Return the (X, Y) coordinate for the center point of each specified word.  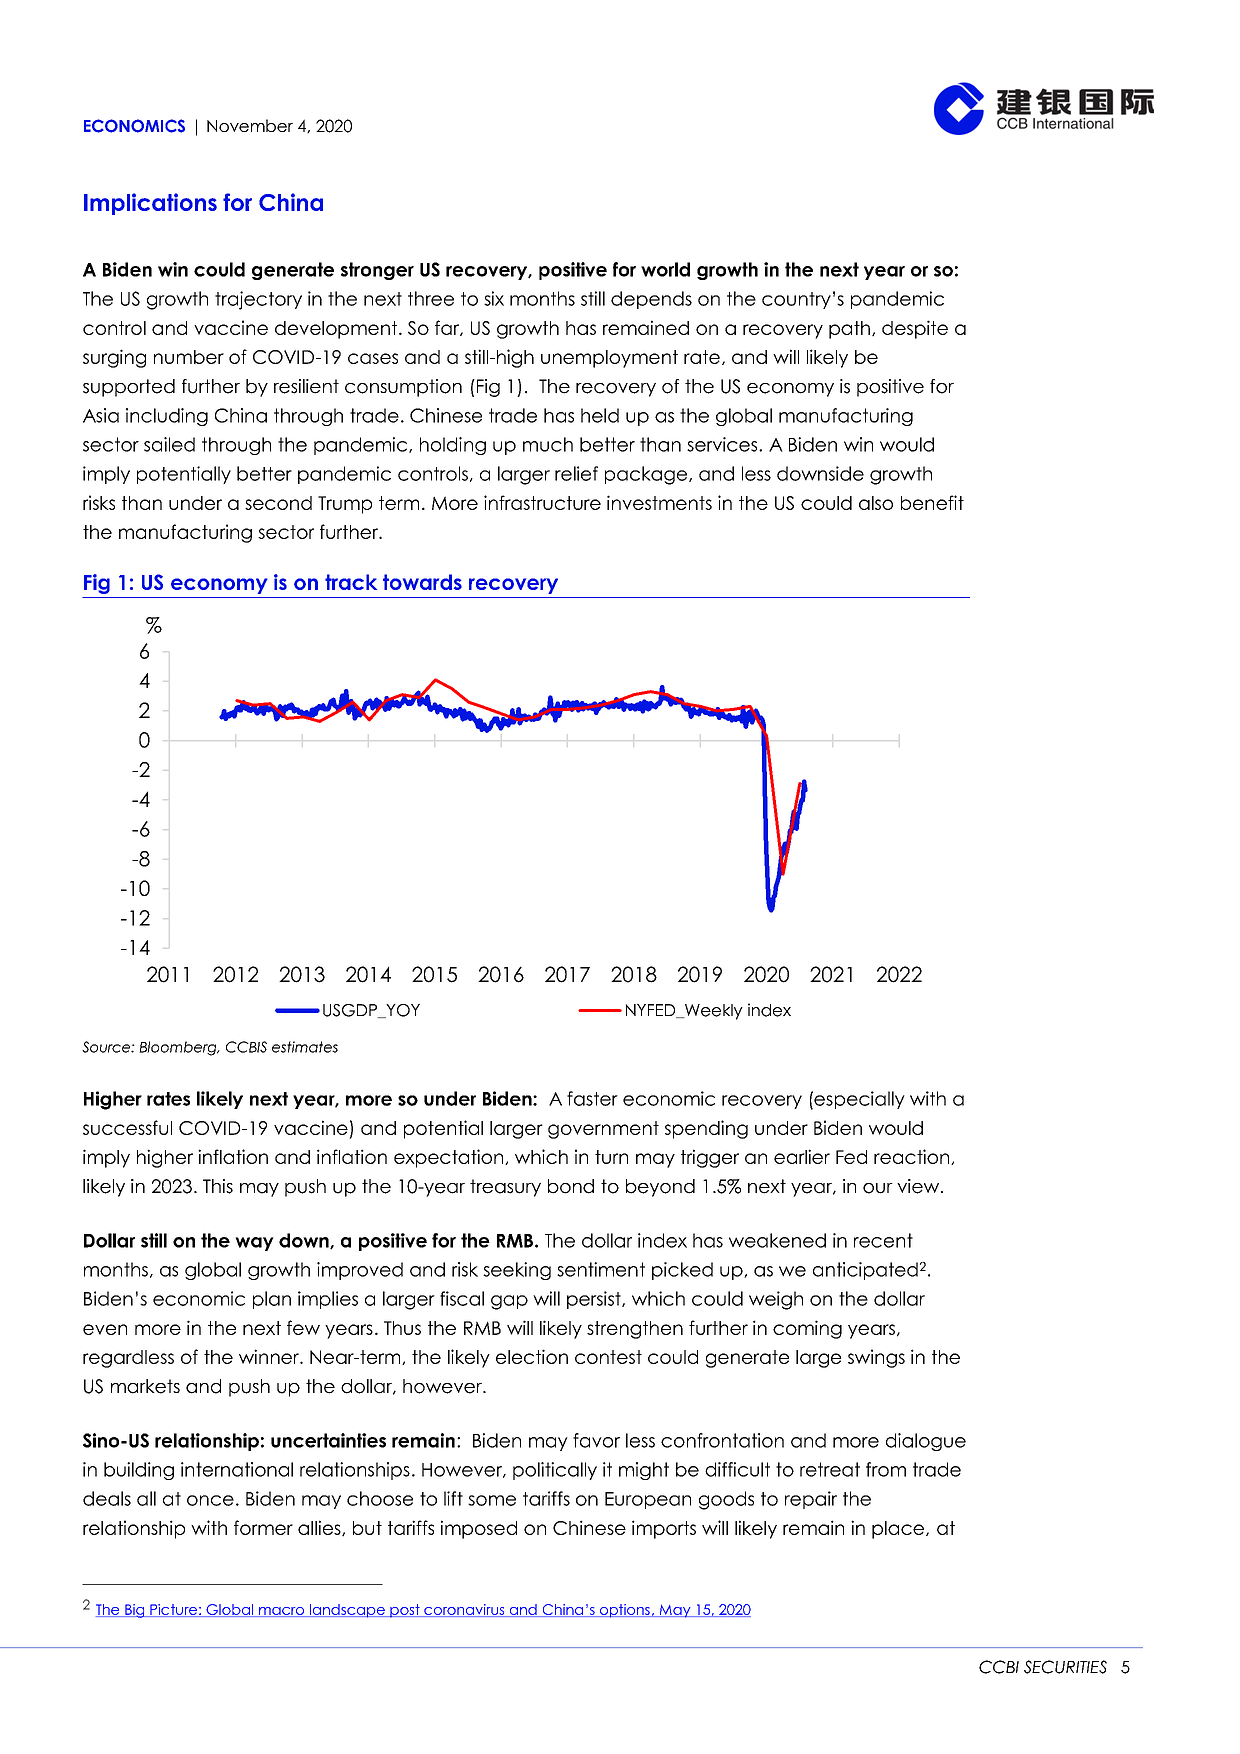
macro (281, 1612)
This (218, 1186)
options (624, 1611)
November (250, 125)
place (898, 1530)
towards (422, 582)
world (665, 269)
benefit (932, 502)
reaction (913, 1157)
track (351, 582)
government (603, 1130)
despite (915, 329)
